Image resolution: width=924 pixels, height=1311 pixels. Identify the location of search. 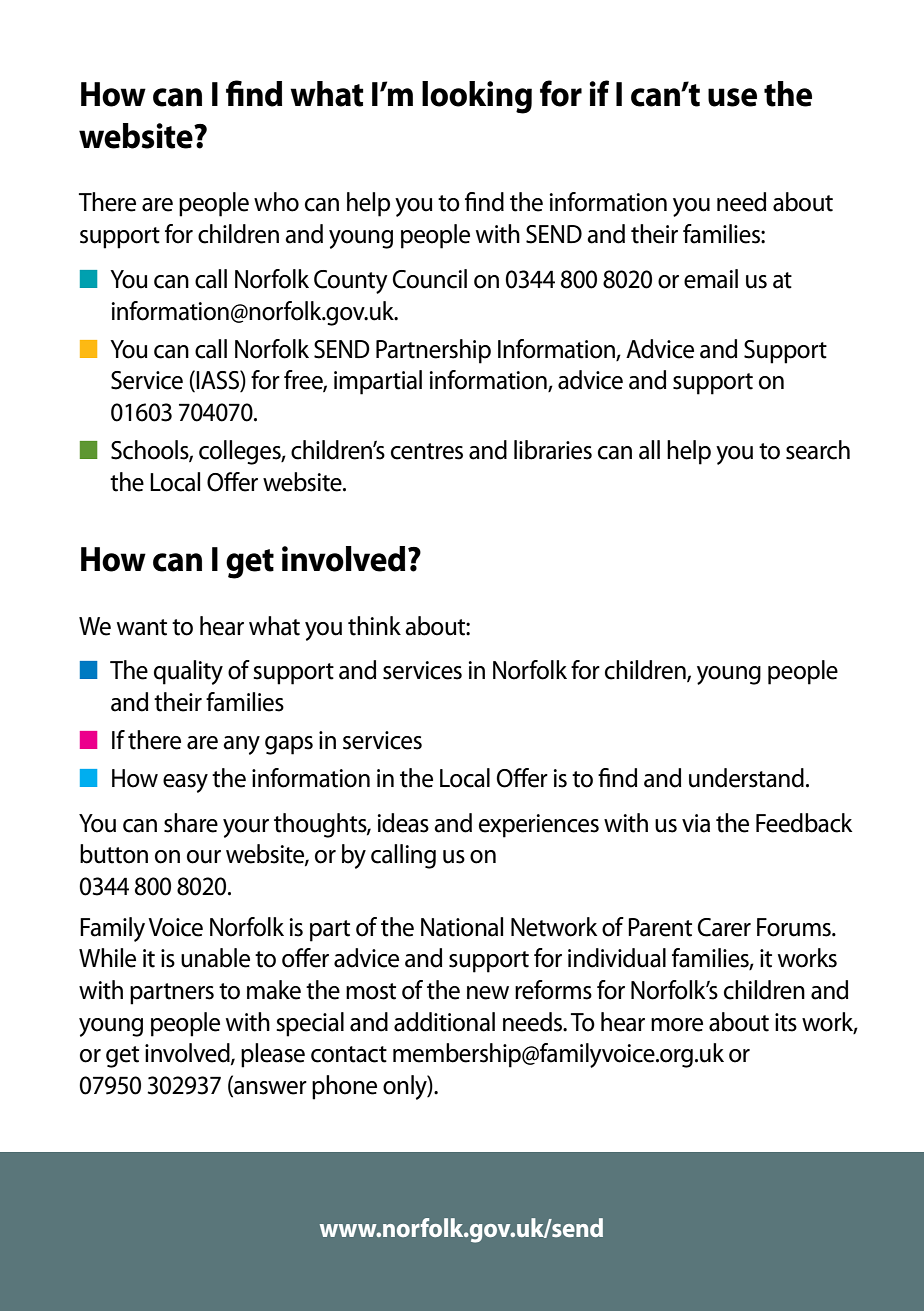
(818, 450).
